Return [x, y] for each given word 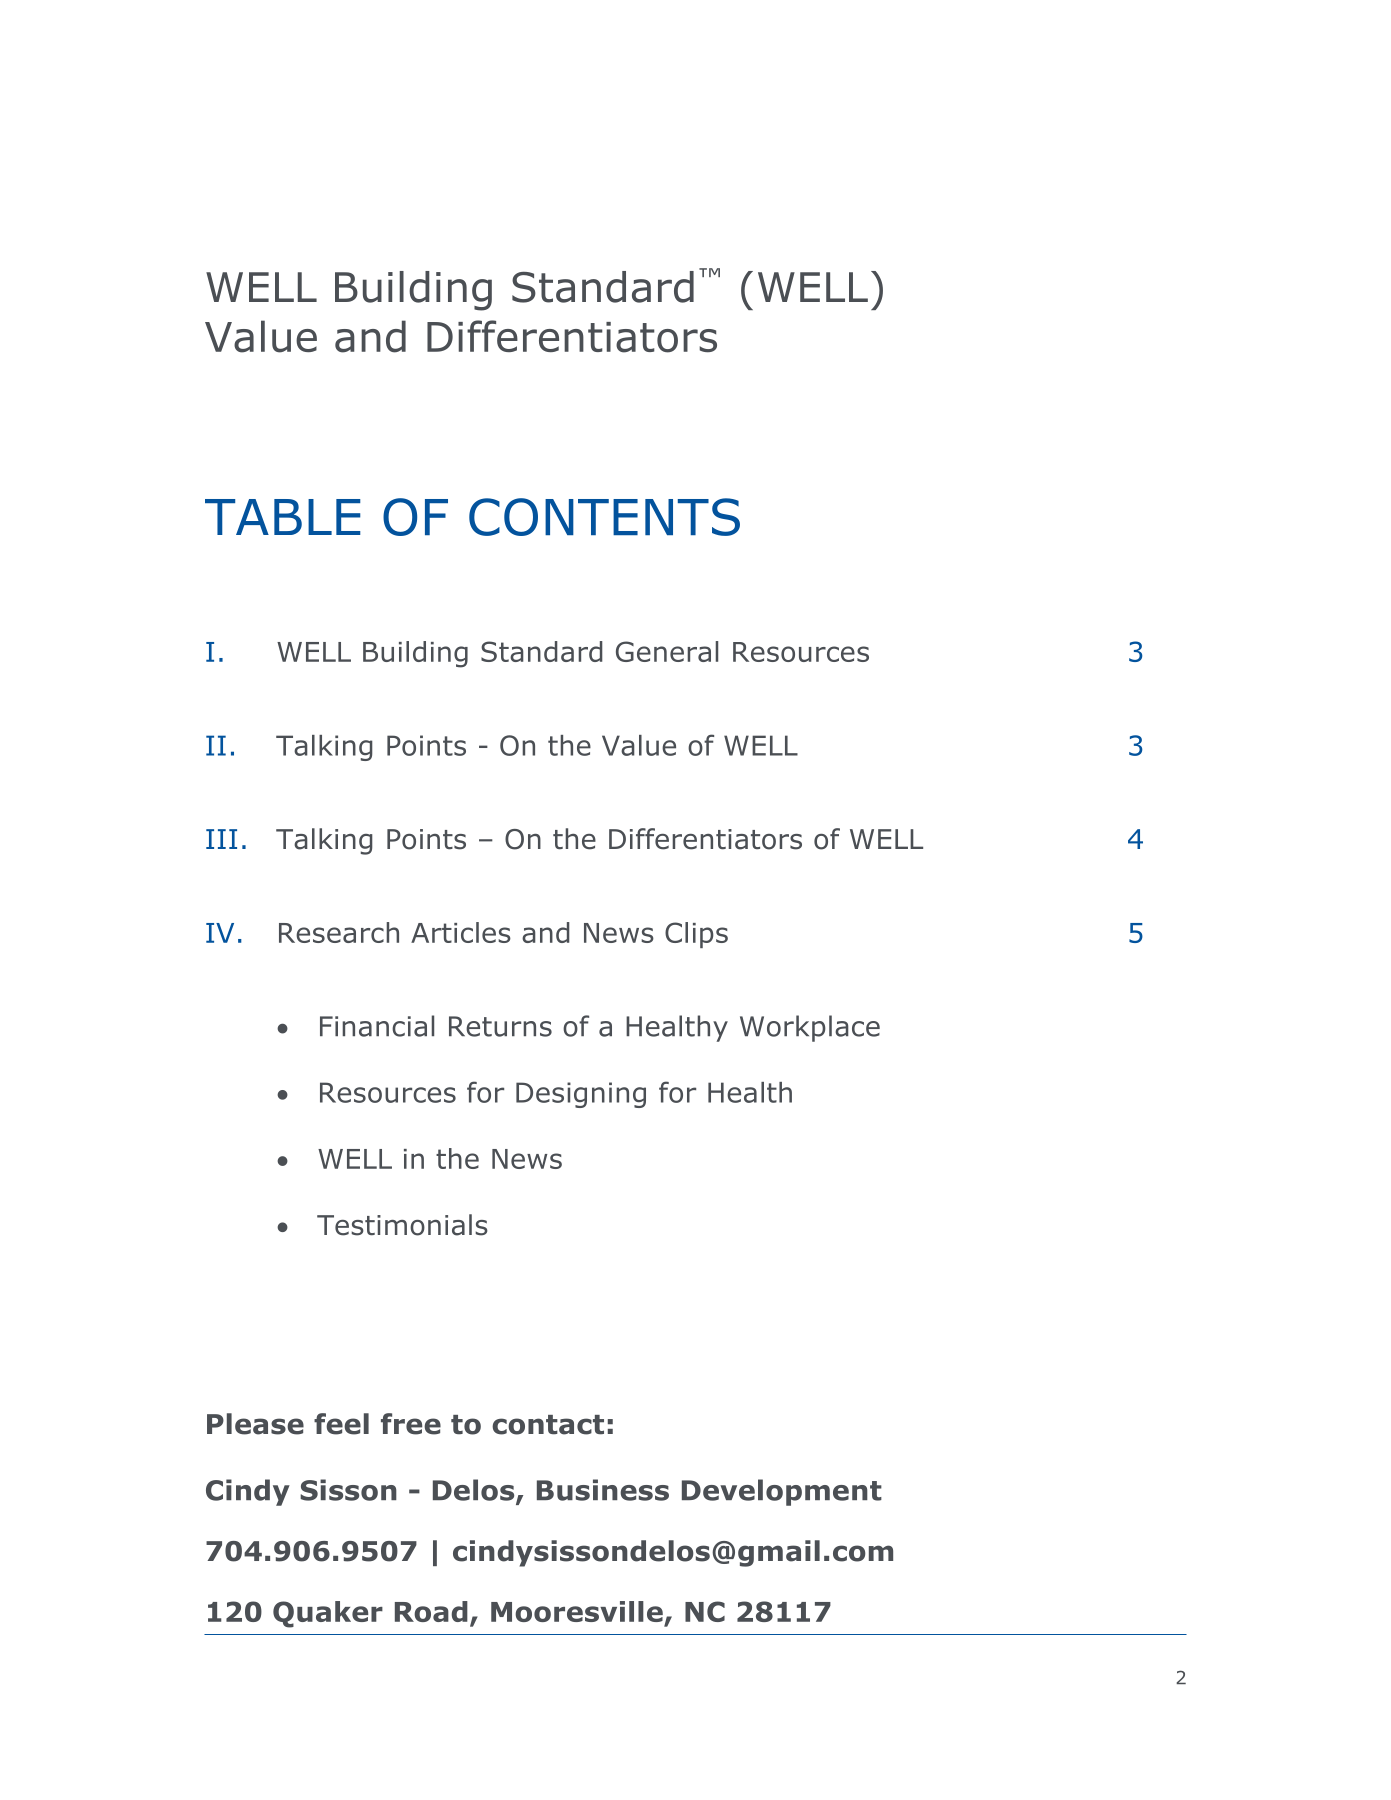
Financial [377, 1026]
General [667, 651]
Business [603, 1490]
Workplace [810, 1028]
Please [255, 1424]
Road [431, 1611]
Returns [500, 1026]
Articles [461, 932]
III [221, 839]
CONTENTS [604, 517]
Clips [696, 935]
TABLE [283, 517]
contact [548, 1425]
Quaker [328, 1614]
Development [782, 1492]
